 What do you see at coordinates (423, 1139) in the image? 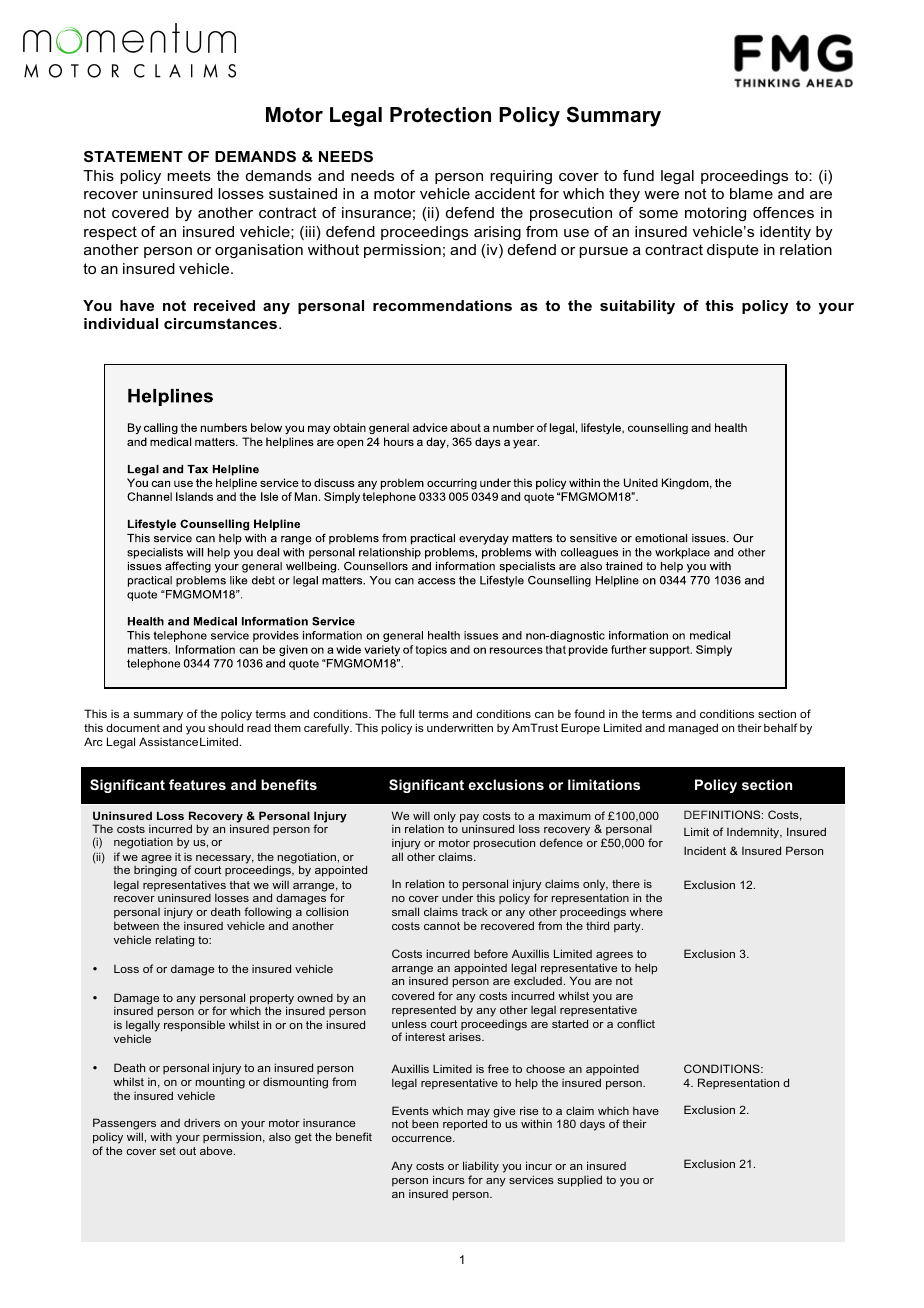
I see `occurrence` at bounding box center [423, 1139].
